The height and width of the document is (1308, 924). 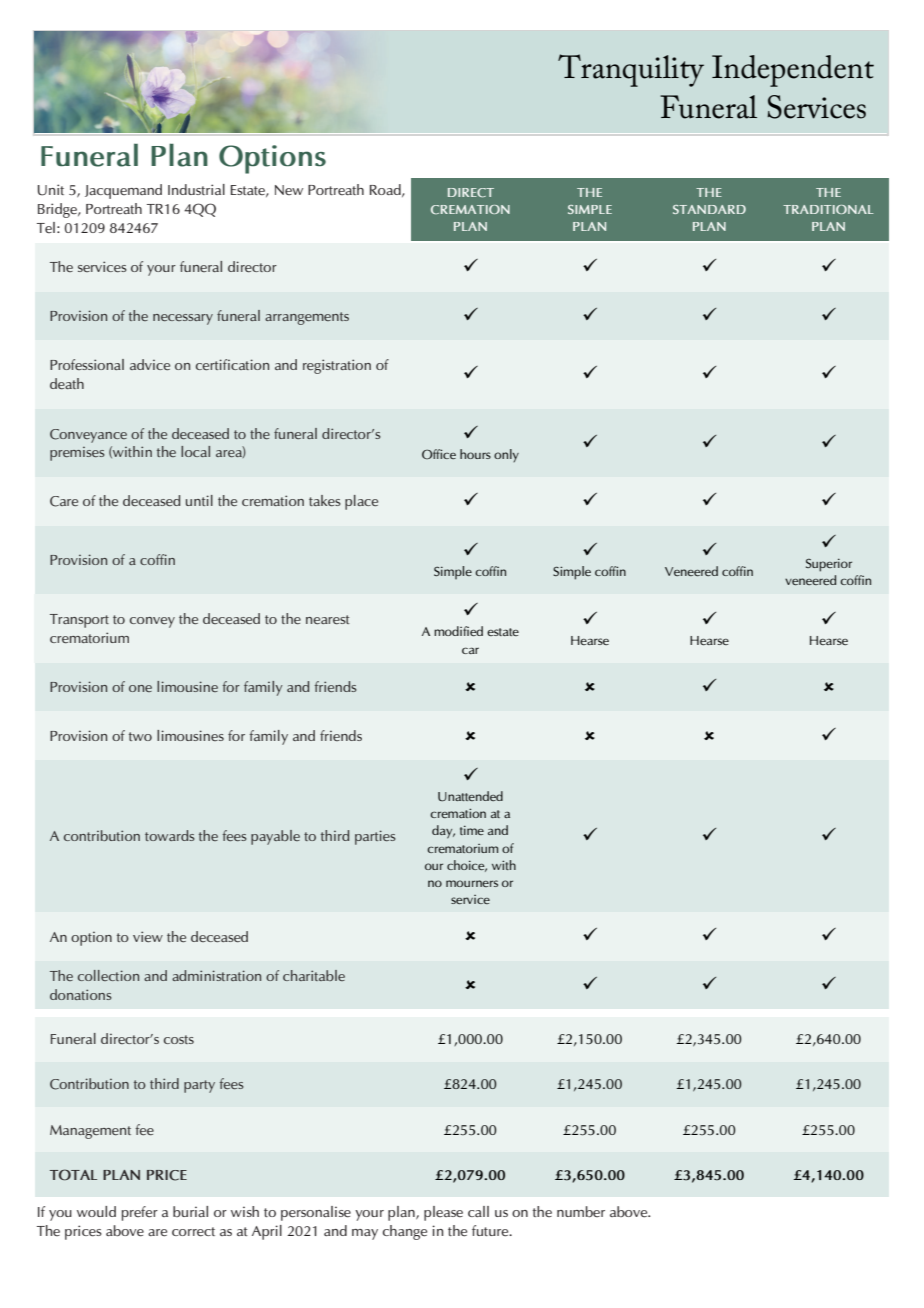 What do you see at coordinates (793, 71) in the document?
I see `Independent` at bounding box center [793, 71].
